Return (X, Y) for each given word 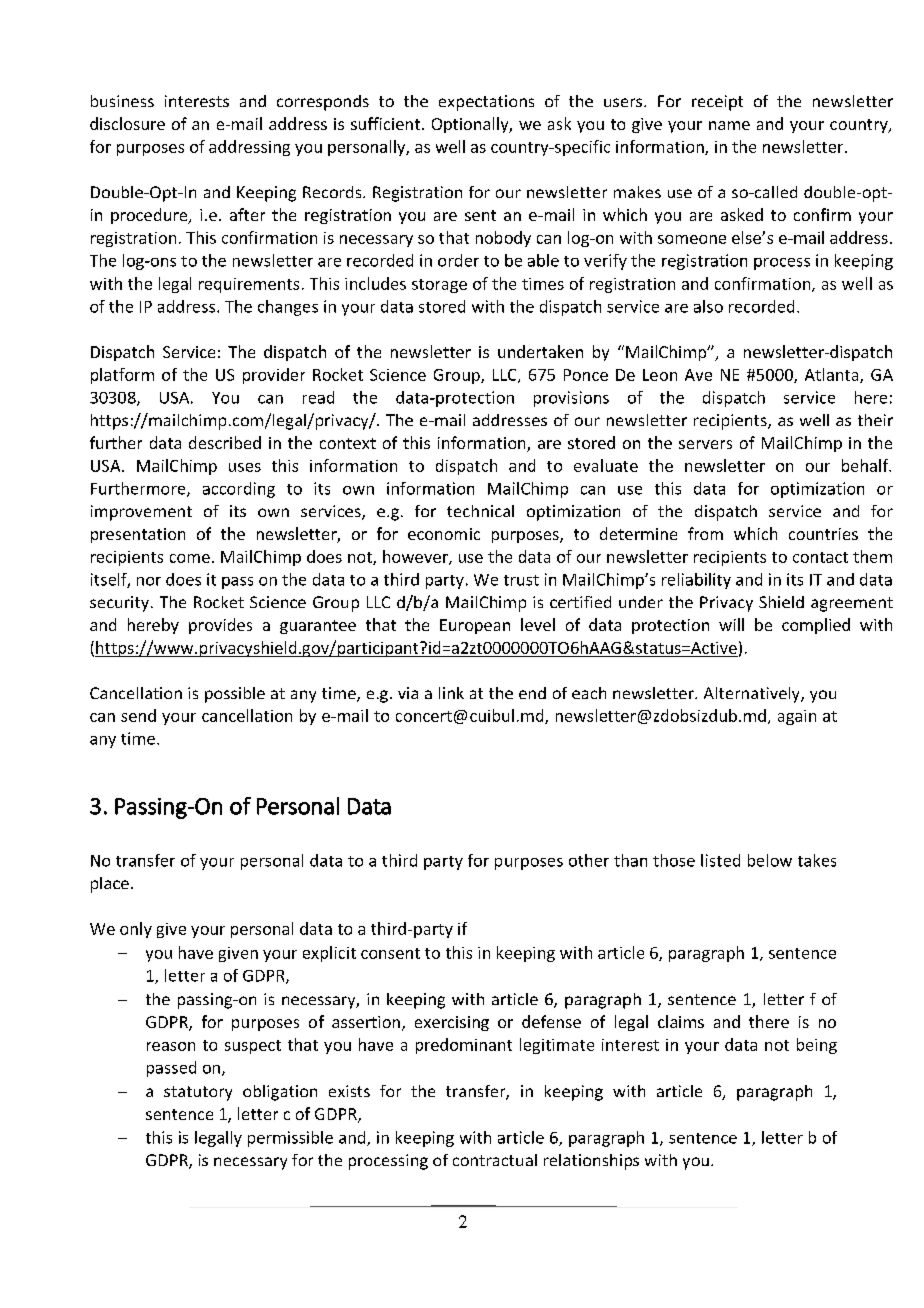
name (729, 125)
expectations (486, 103)
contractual (495, 1160)
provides (220, 626)
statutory (198, 1093)
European (475, 626)
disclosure (127, 123)
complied (816, 626)
